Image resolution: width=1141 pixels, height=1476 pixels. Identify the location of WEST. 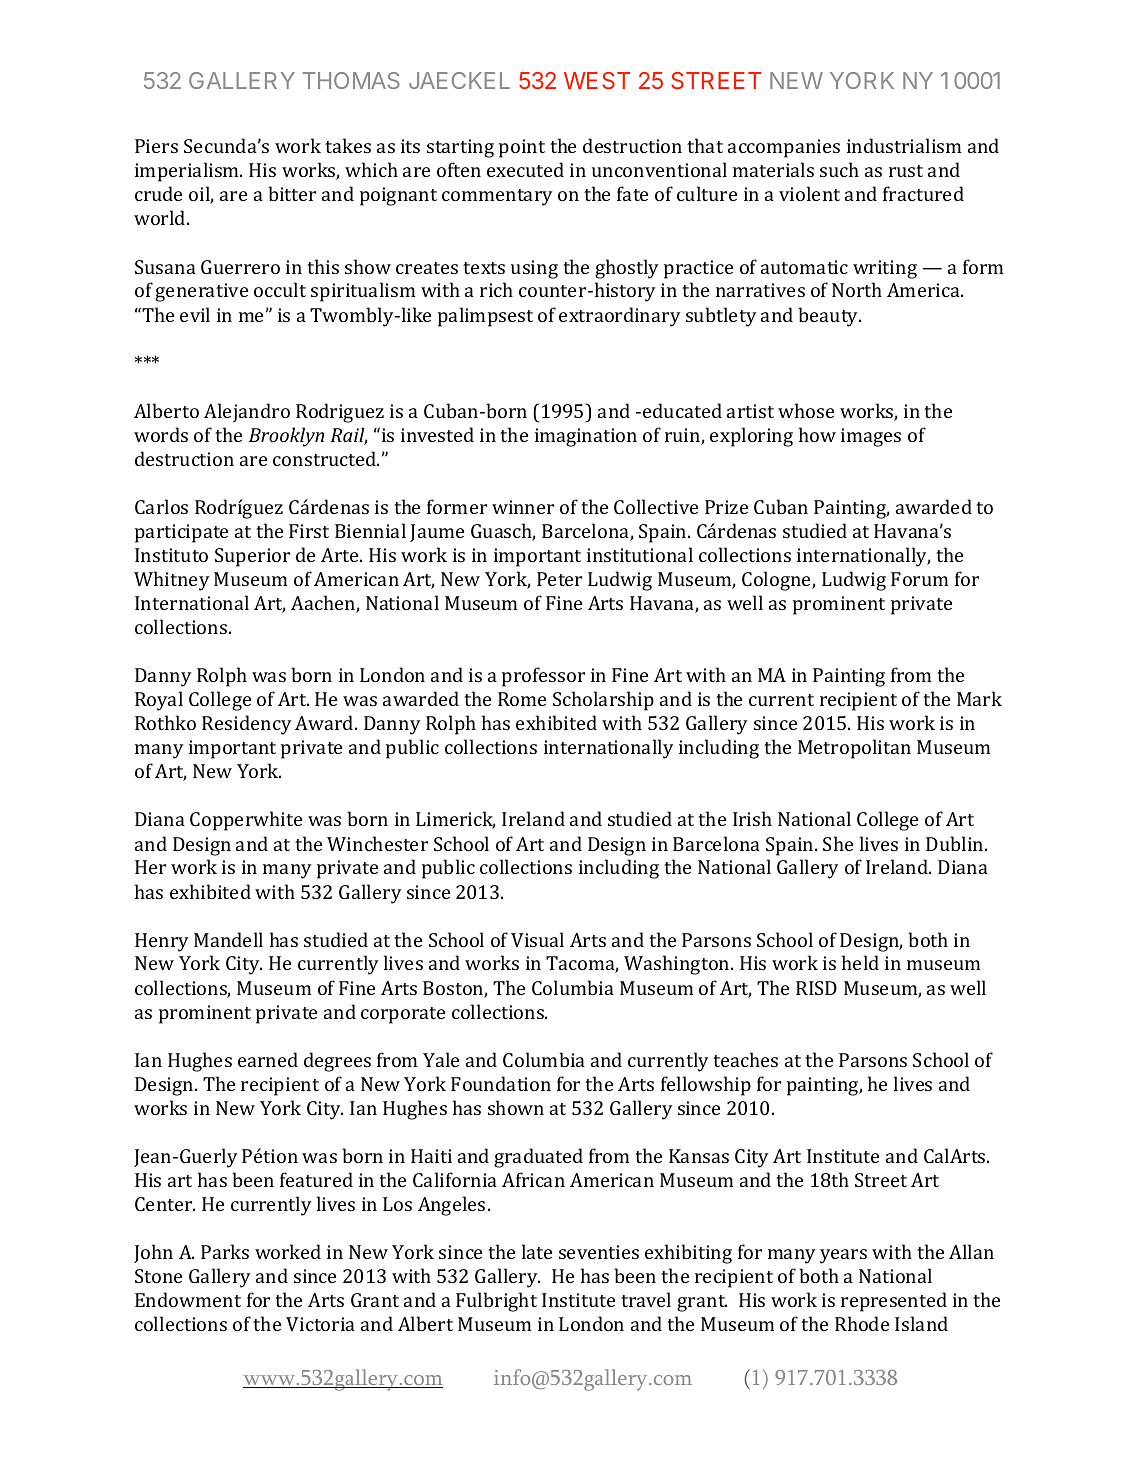
(597, 80).
